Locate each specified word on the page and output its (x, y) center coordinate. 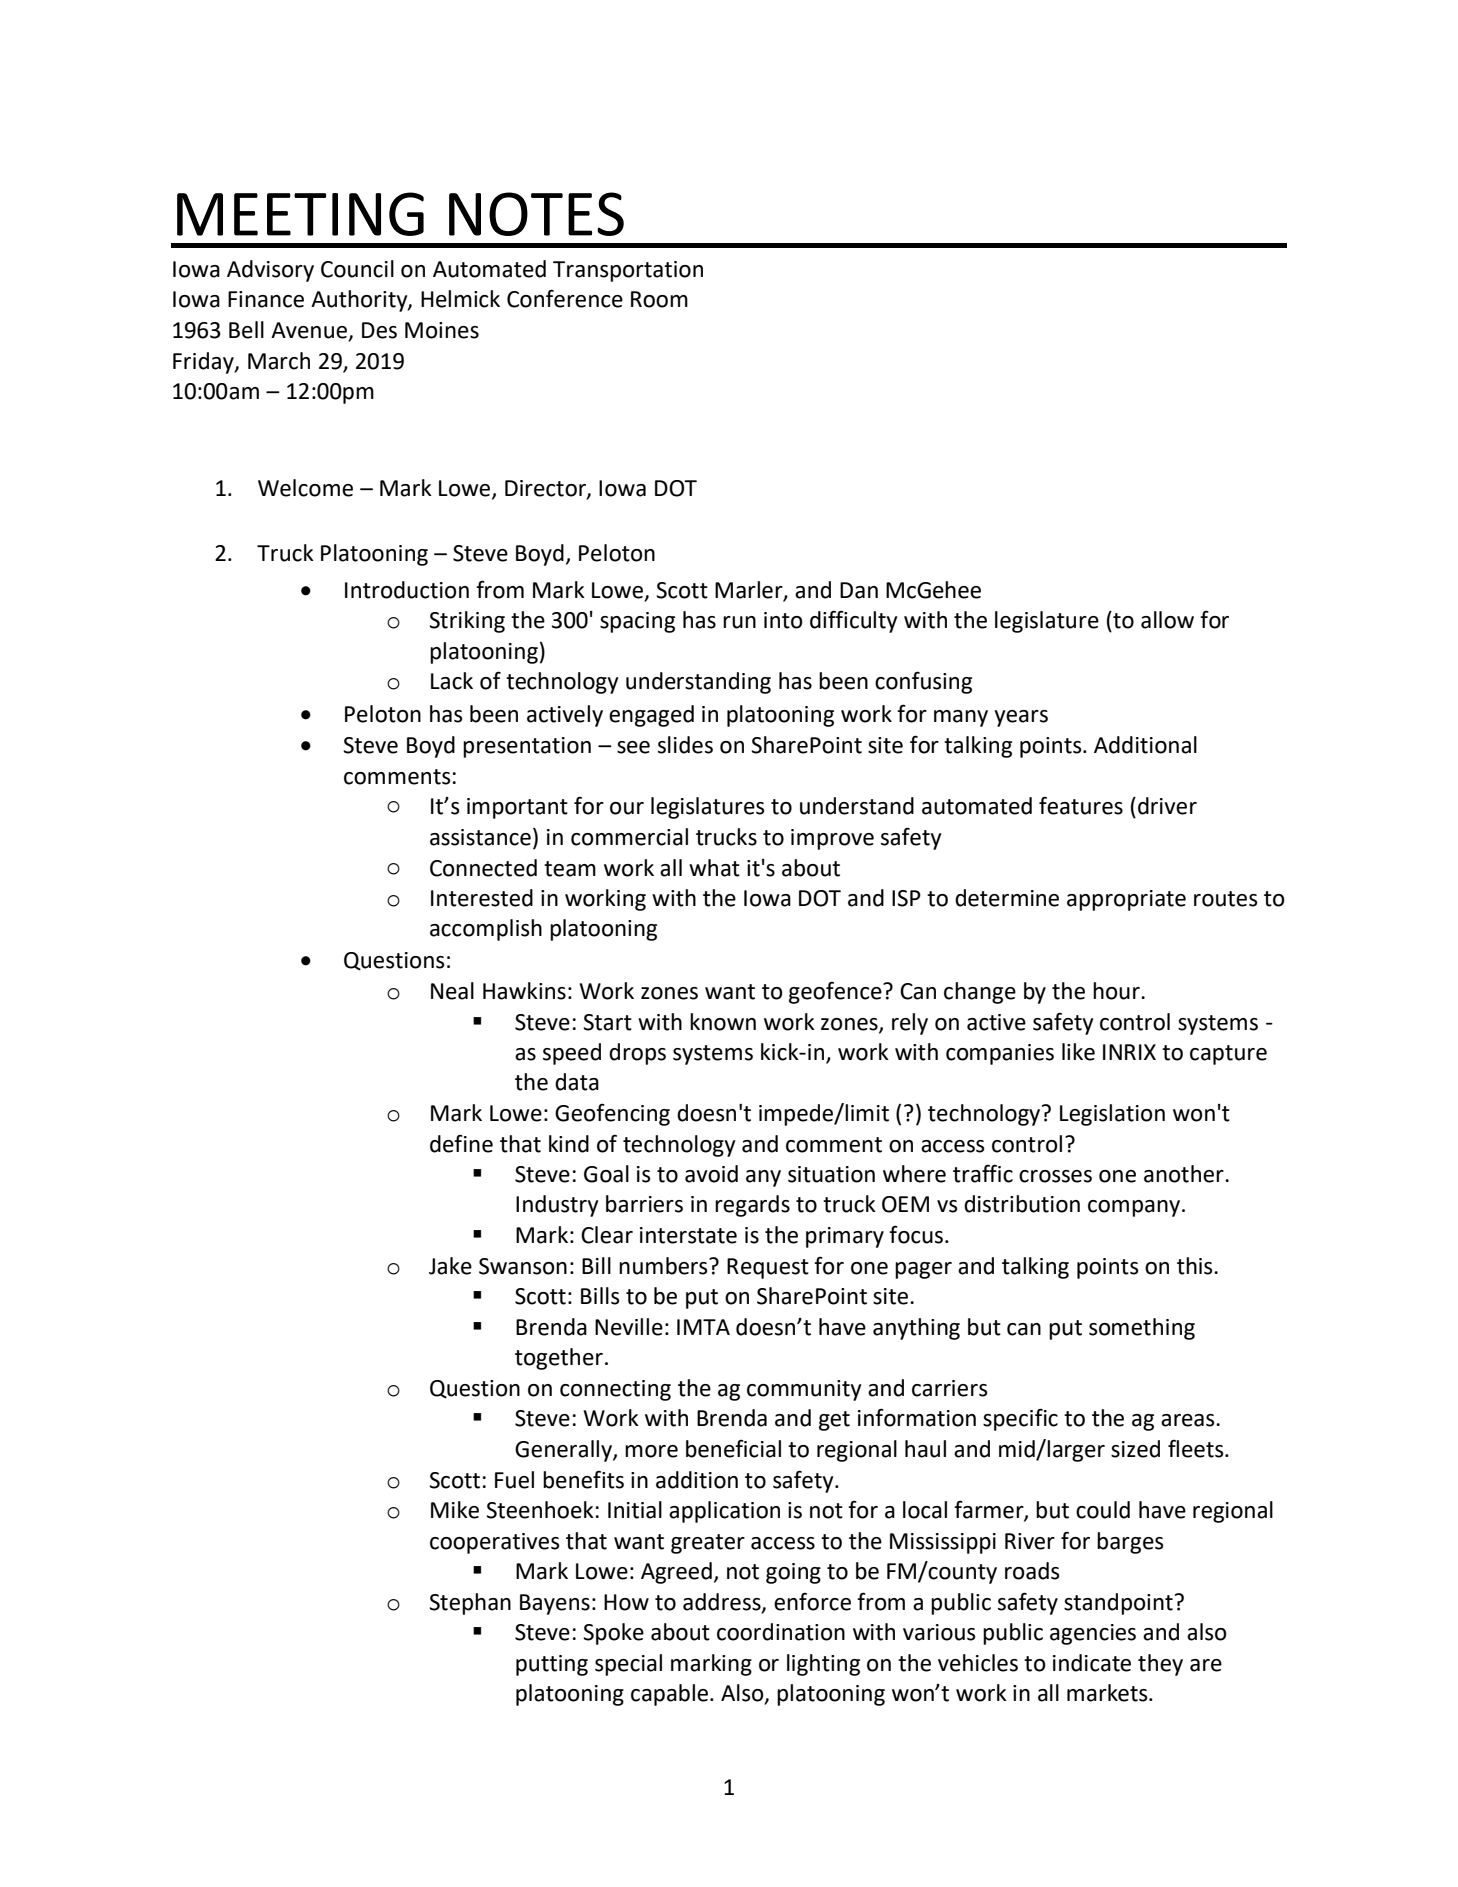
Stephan (470, 1604)
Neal (452, 991)
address (723, 1603)
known (723, 1022)
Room (659, 299)
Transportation (628, 271)
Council (357, 269)
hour (1117, 991)
